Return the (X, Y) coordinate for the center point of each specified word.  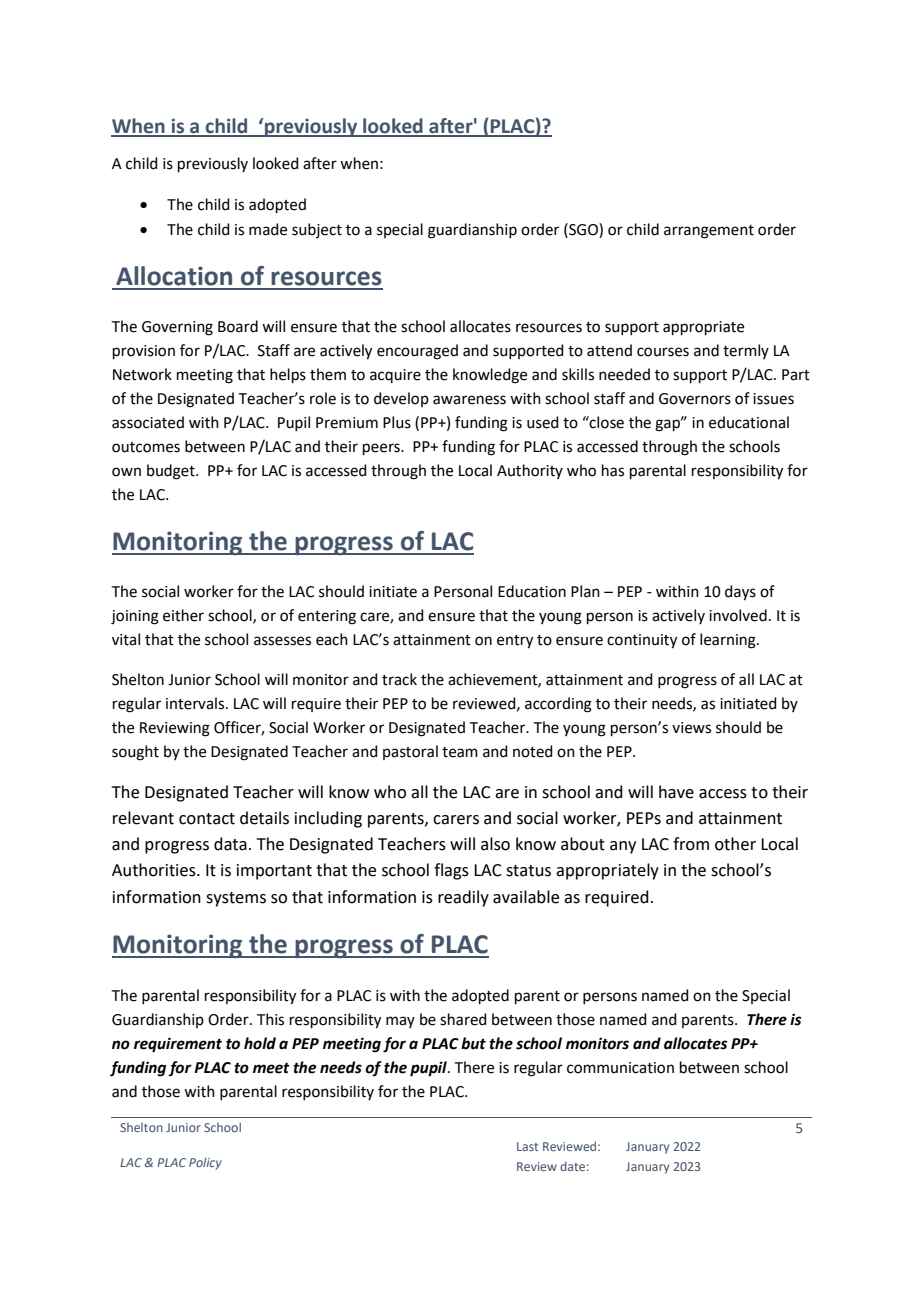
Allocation (174, 276)
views (691, 728)
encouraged (417, 352)
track (399, 679)
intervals (196, 703)
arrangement (709, 232)
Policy (205, 1163)
